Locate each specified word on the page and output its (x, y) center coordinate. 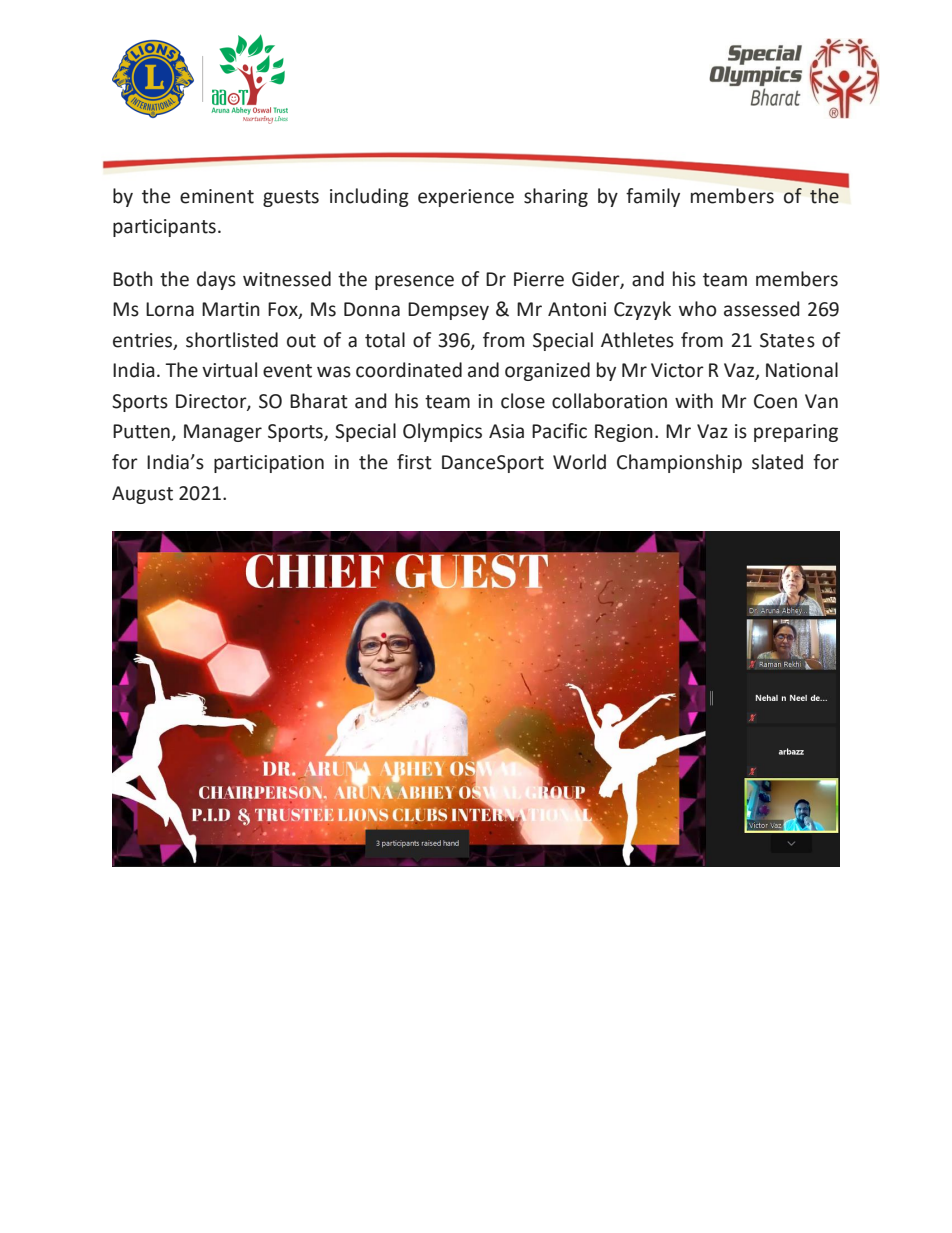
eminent (217, 196)
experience (466, 198)
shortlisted (232, 340)
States (787, 340)
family (653, 197)
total (385, 340)
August (142, 495)
